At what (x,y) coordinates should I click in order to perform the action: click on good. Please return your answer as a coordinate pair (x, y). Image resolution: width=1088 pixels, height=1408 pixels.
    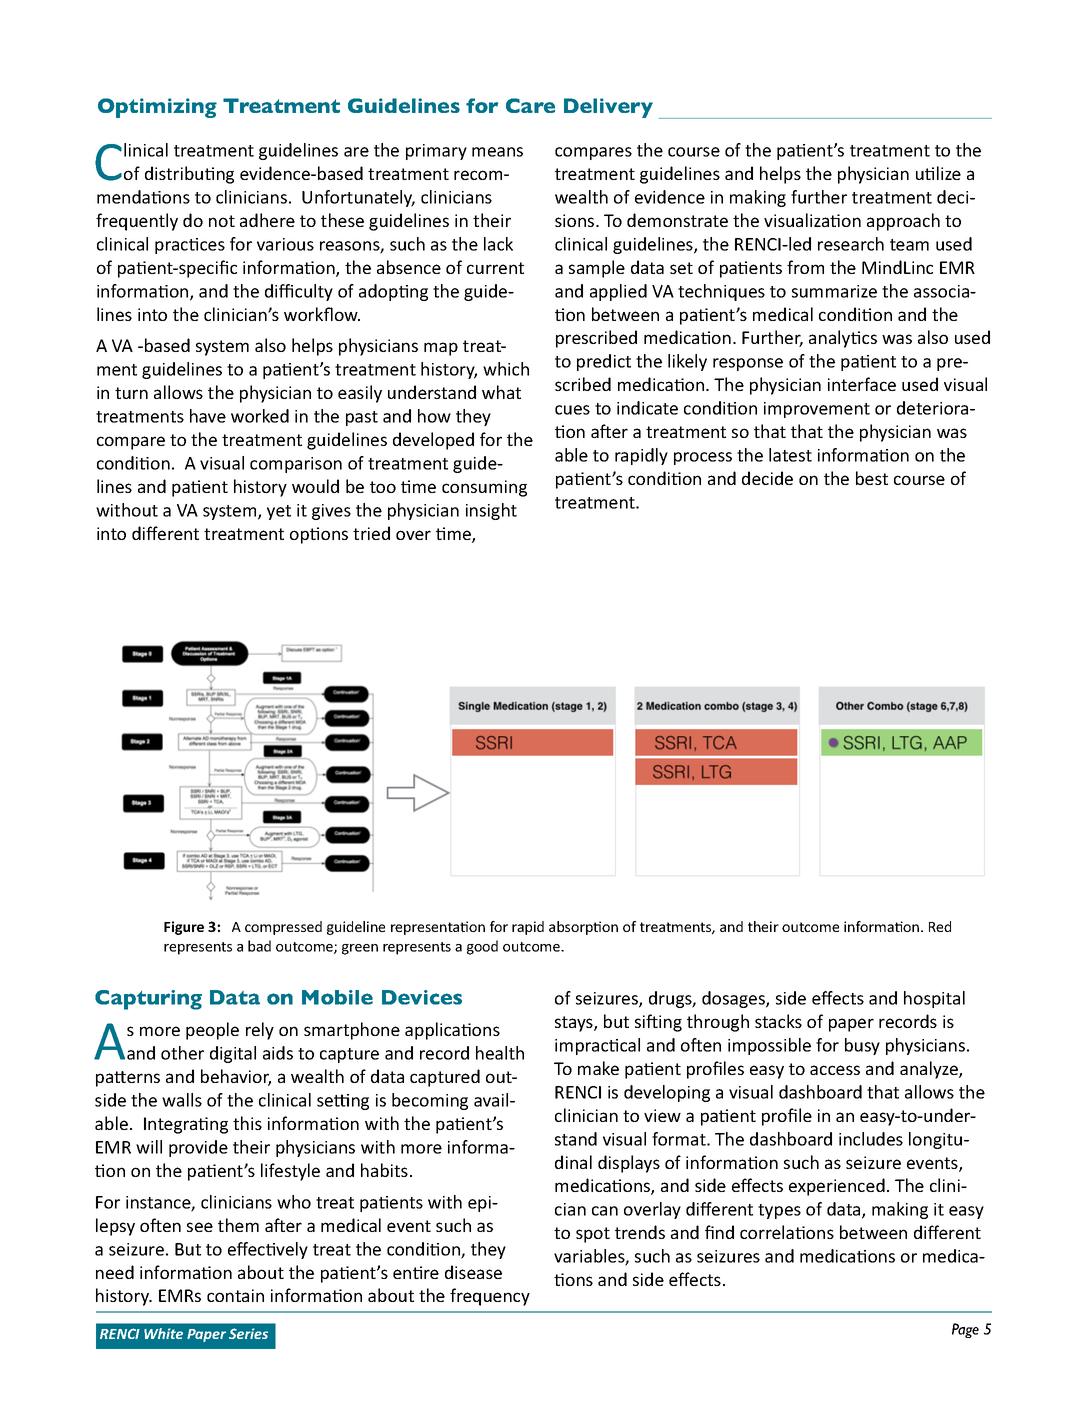
    Looking at the image, I should click on (482, 947).
